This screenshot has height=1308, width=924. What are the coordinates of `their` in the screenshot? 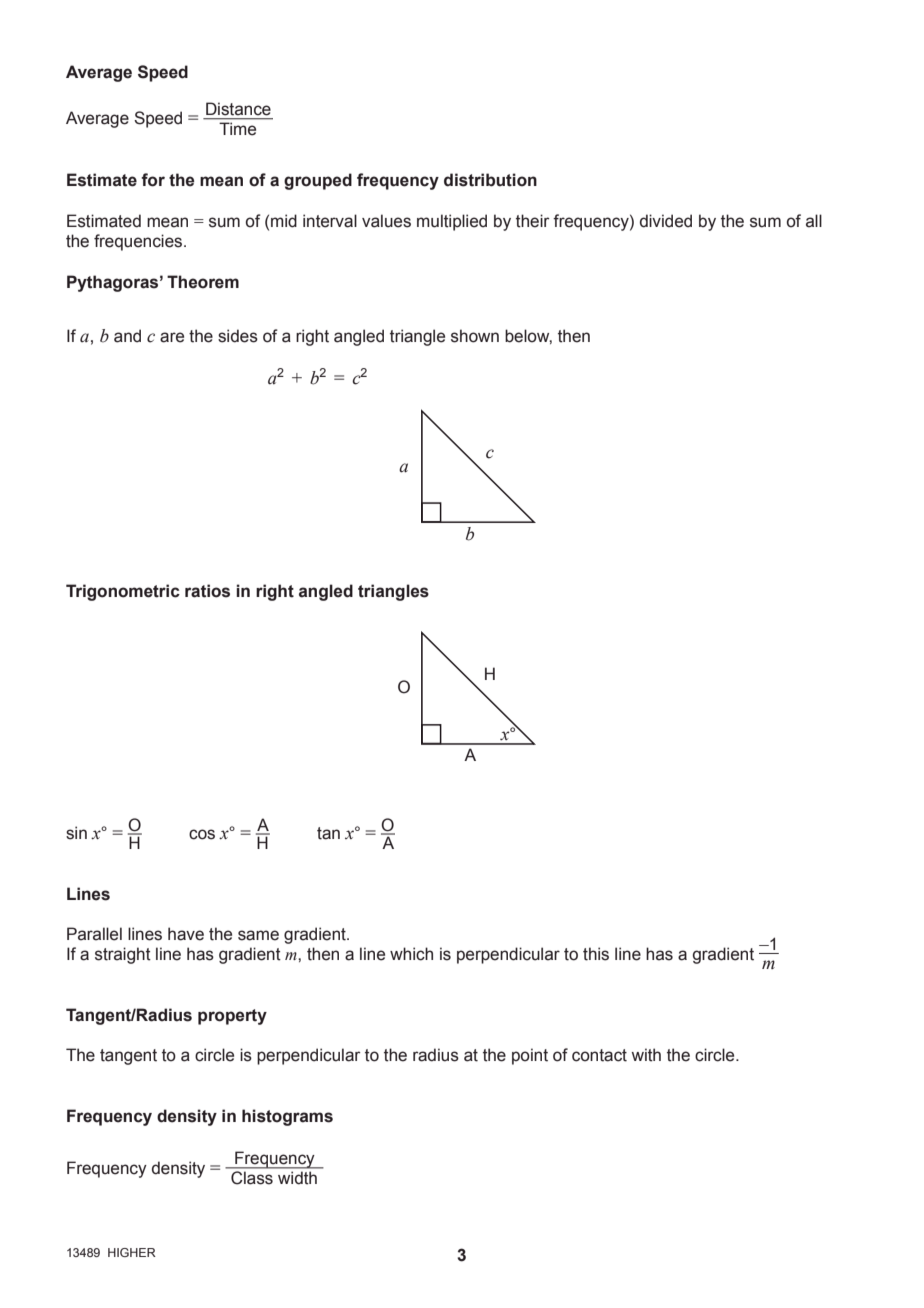 It's located at (532, 221).
